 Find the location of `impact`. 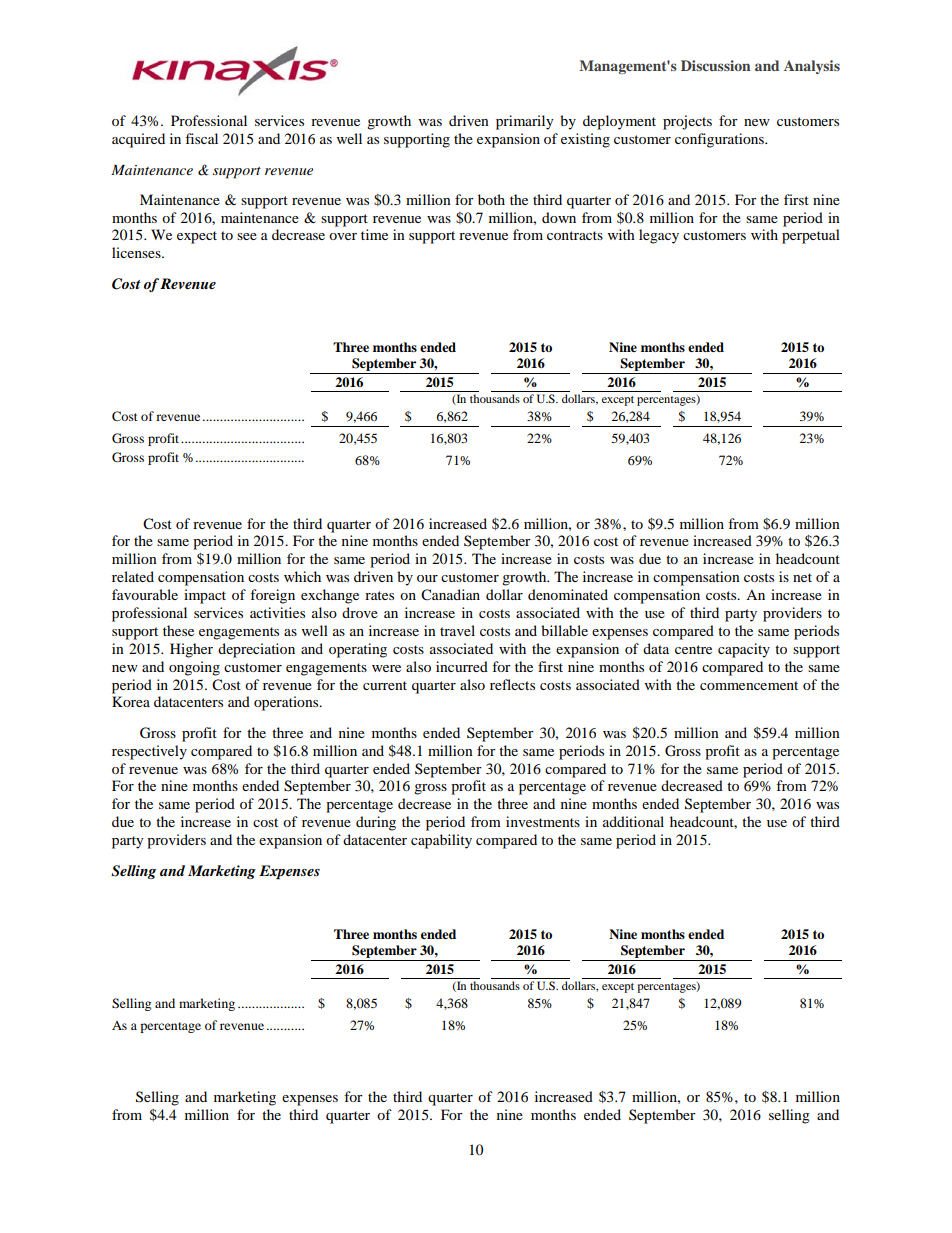

impact is located at coordinates (205, 596).
